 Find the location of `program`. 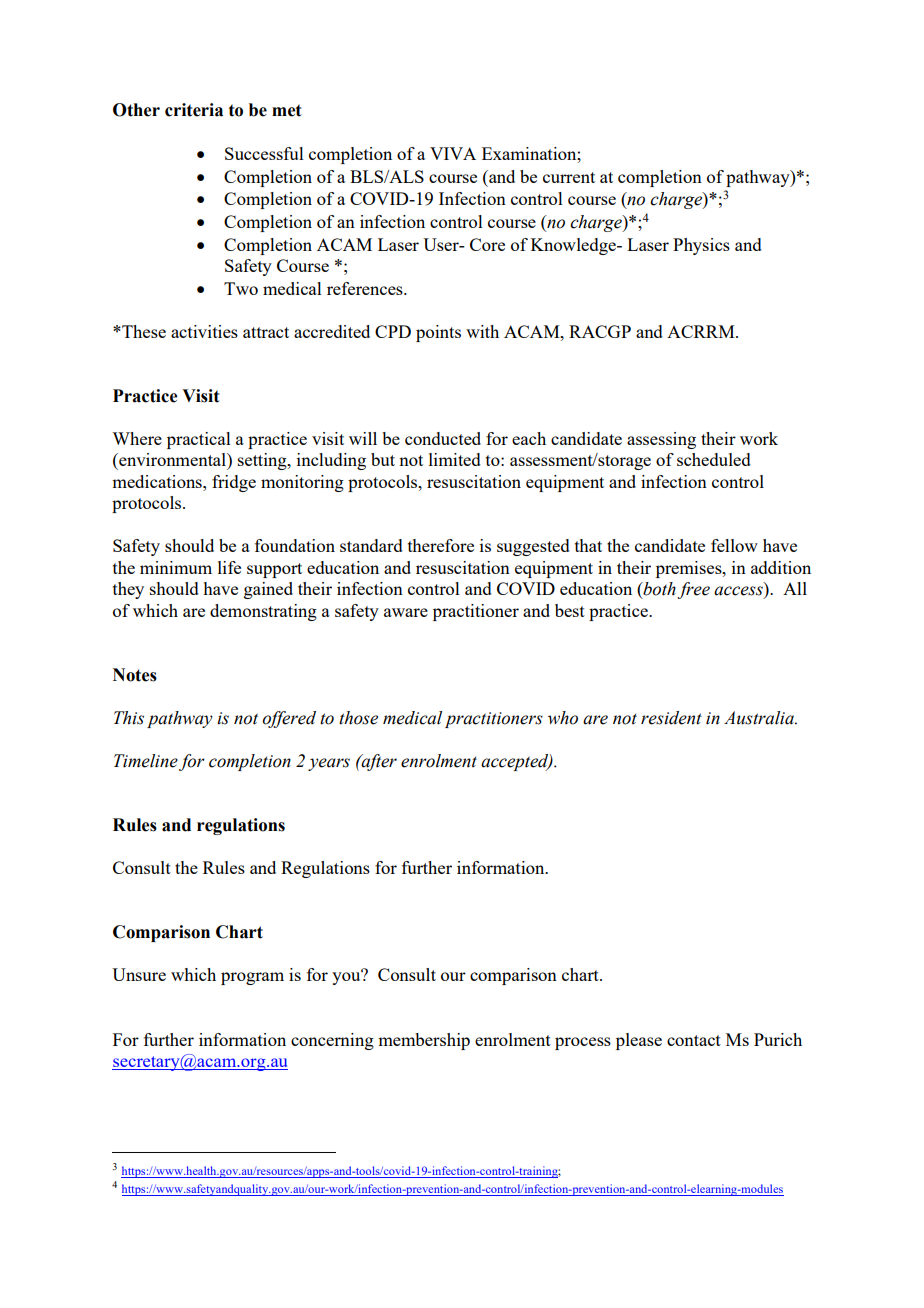

program is located at coordinates (252, 978).
